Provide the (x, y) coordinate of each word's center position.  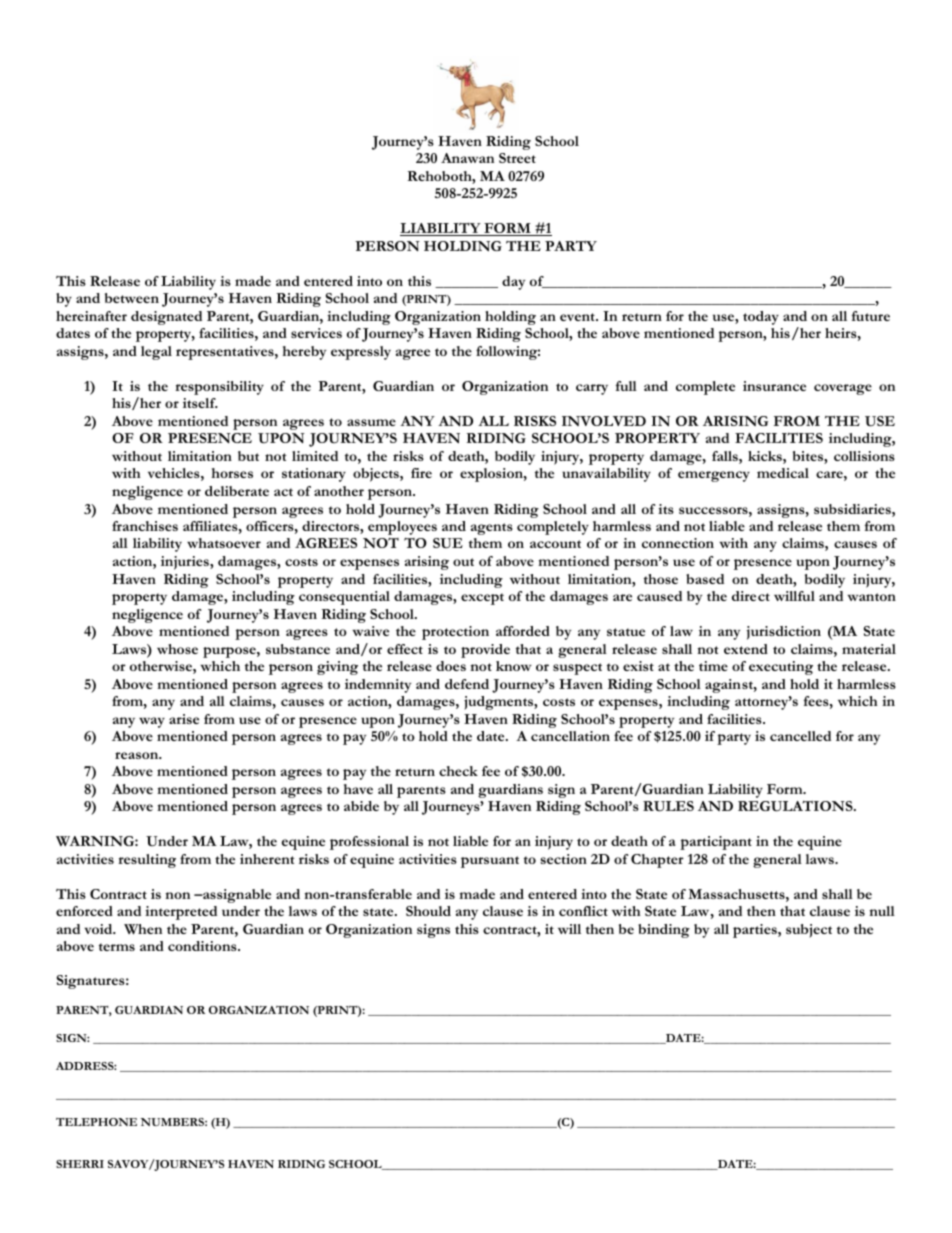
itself (200, 403)
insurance (774, 386)
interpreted (181, 913)
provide (485, 651)
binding (664, 931)
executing (781, 668)
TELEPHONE (96, 1122)
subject (809, 931)
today (761, 318)
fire (421, 473)
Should (428, 911)
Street (517, 158)
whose (177, 649)
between (132, 298)
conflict (583, 911)
